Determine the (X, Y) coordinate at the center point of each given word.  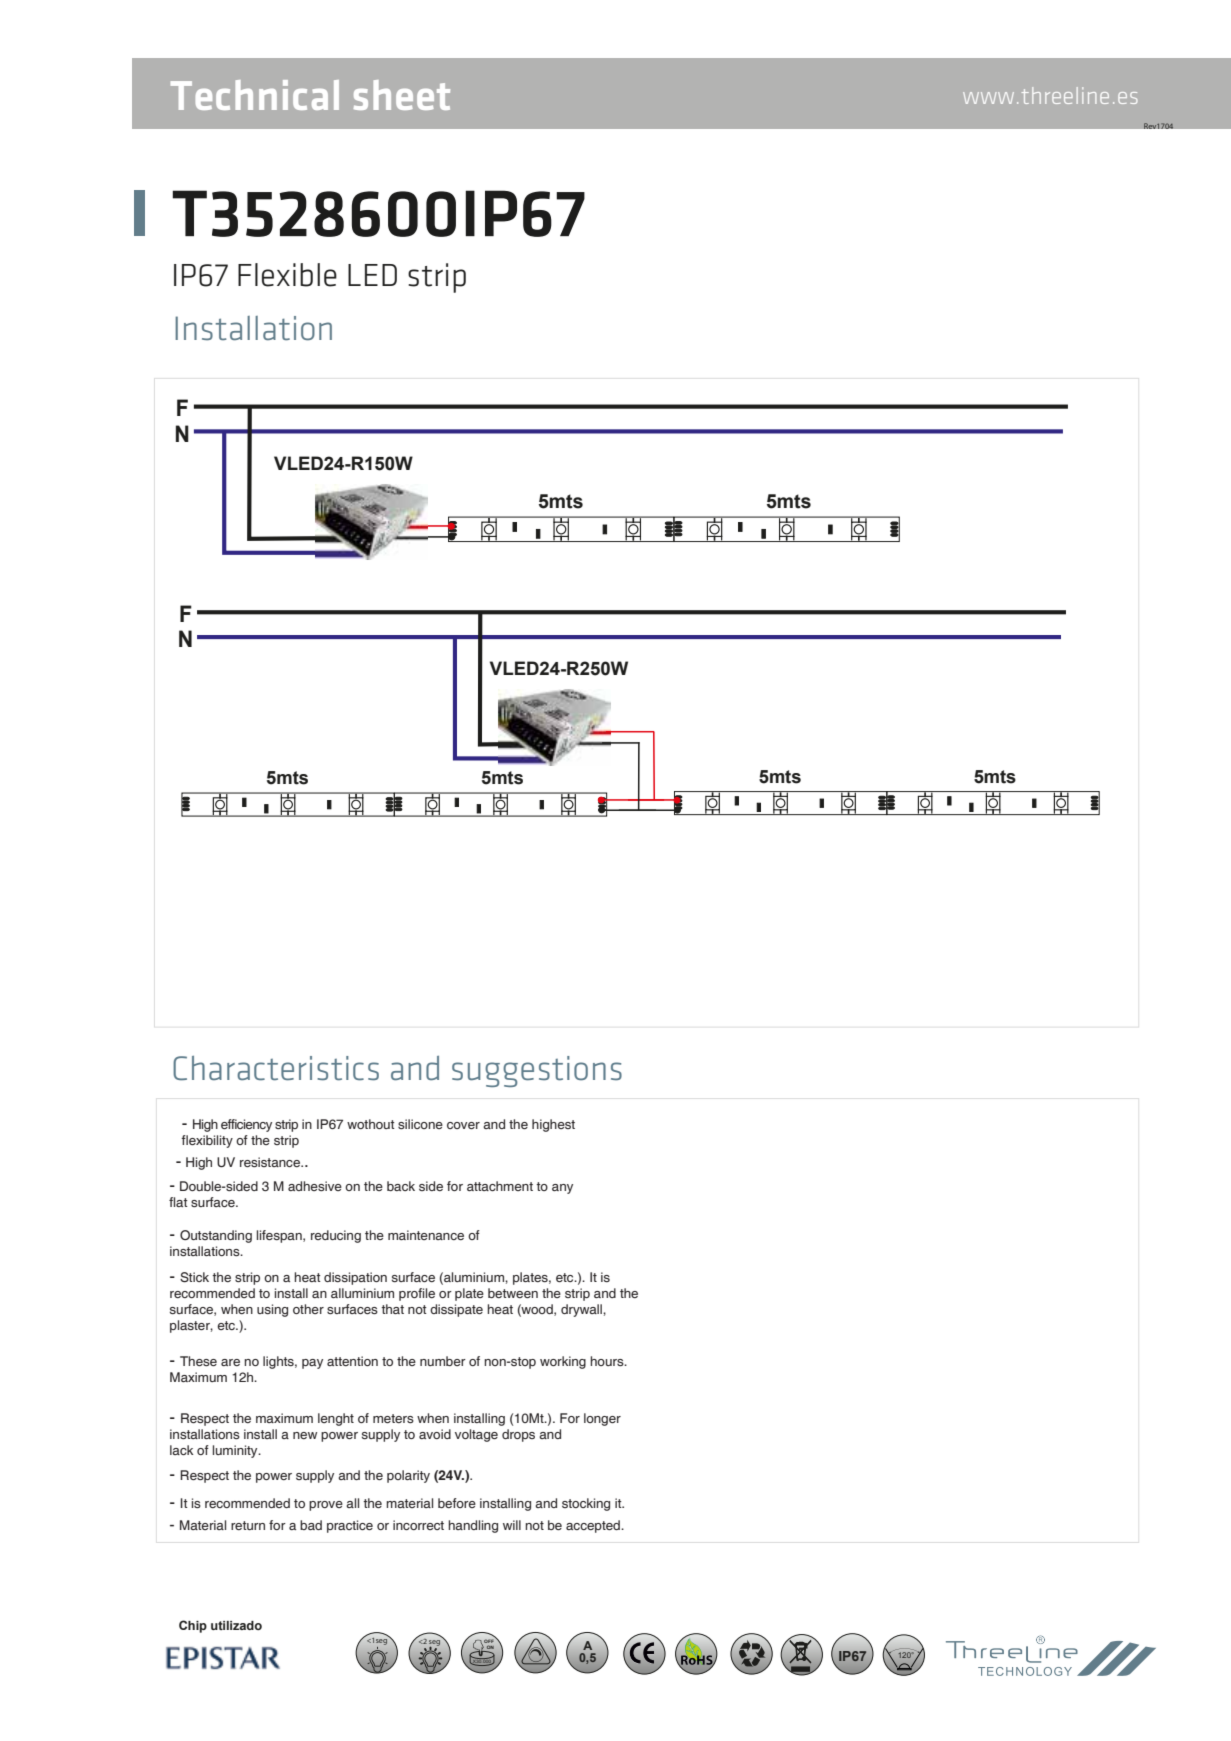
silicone (420, 1124)
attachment (500, 1186)
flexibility (207, 1141)
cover (463, 1125)
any (562, 1189)
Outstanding (216, 1236)
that (392, 1309)
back (401, 1186)
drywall (582, 1310)
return (248, 1525)
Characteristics (276, 1068)
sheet (402, 95)
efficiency (246, 1125)
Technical (255, 95)
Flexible (287, 275)
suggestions (537, 1071)
